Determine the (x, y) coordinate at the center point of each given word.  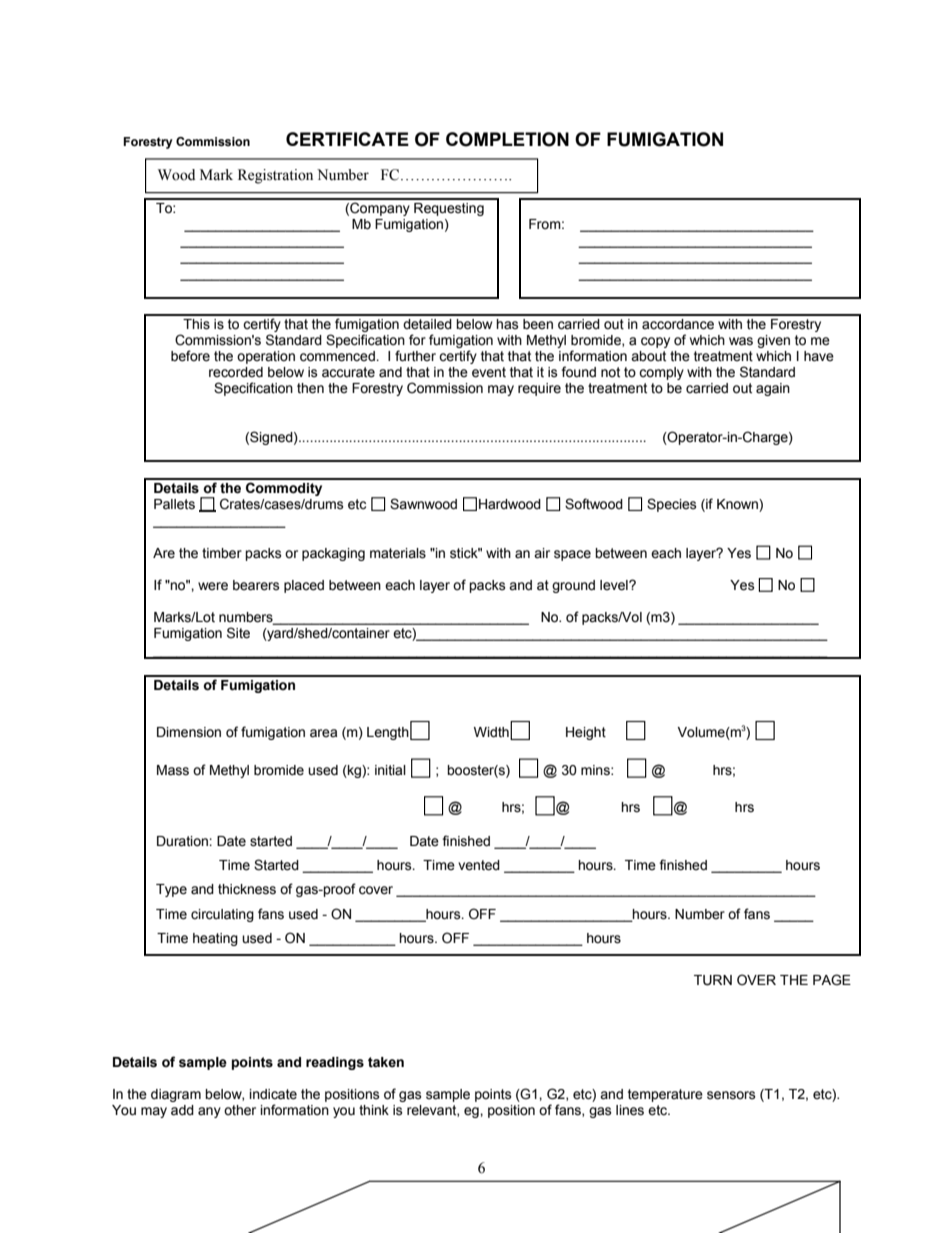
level (615, 585)
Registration (275, 176)
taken (386, 1062)
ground (573, 586)
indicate (273, 1094)
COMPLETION (507, 139)
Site (238, 633)
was (741, 341)
